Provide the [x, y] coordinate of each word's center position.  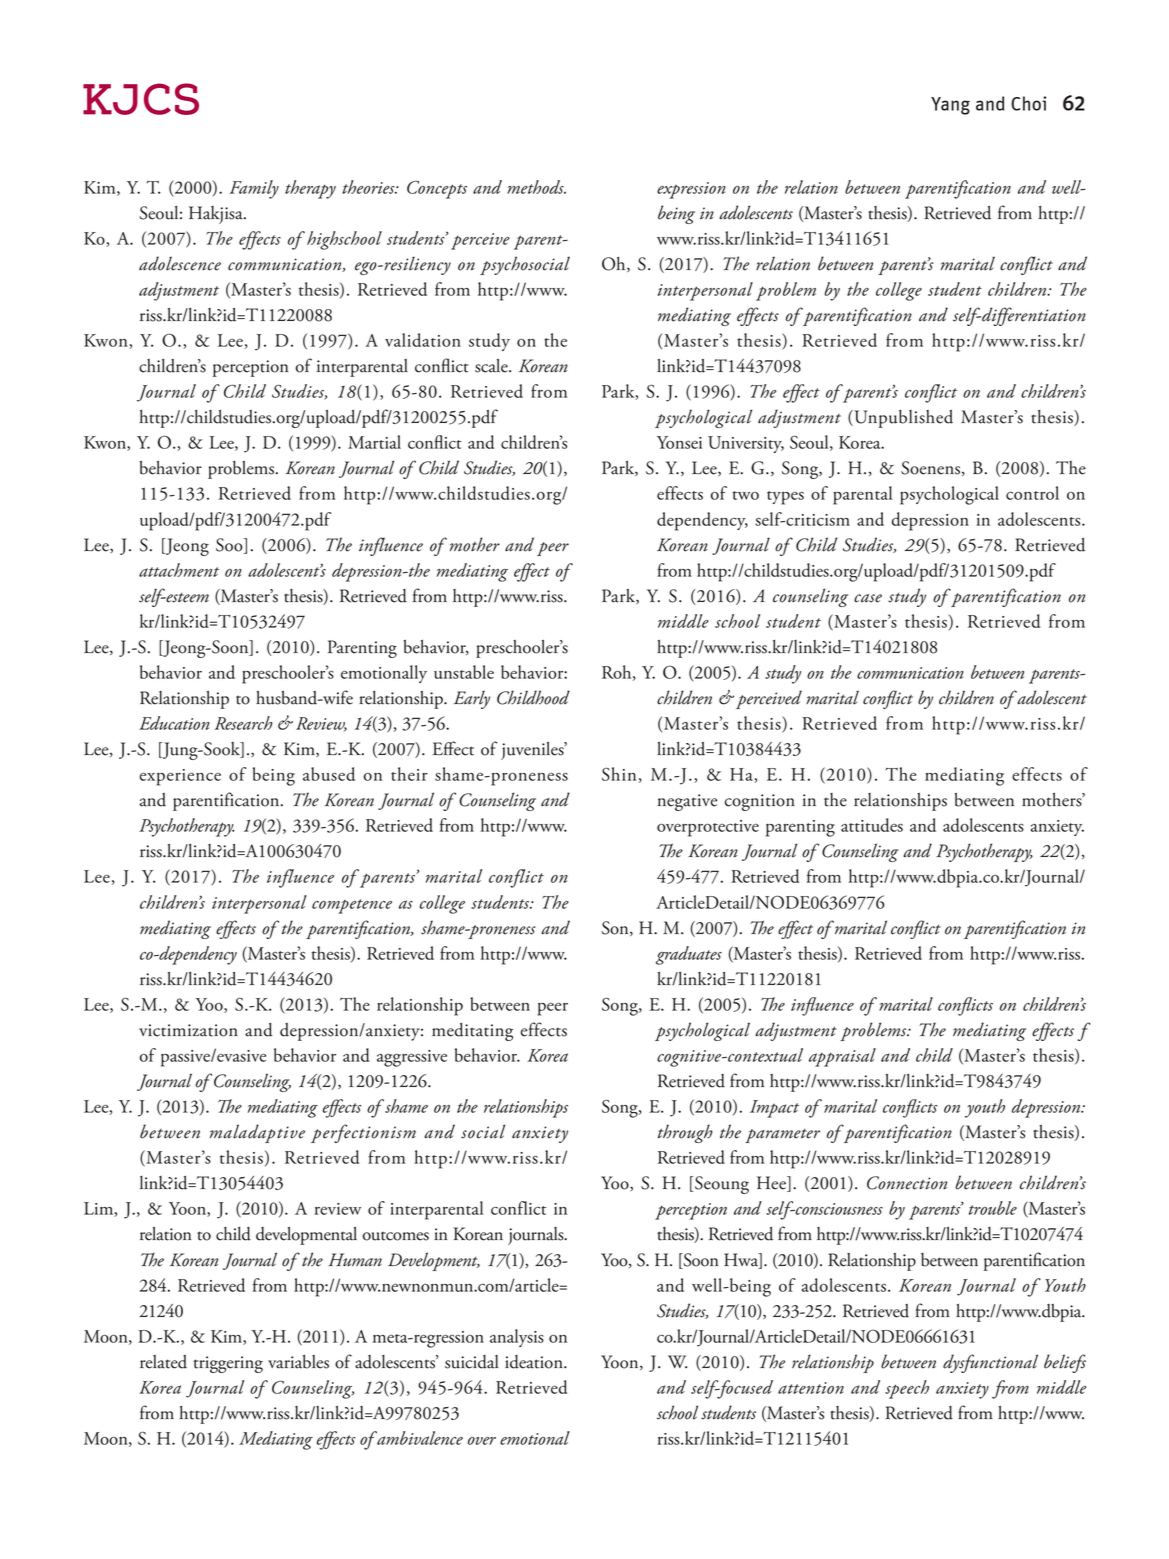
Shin [619, 774]
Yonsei [679, 442]
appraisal [842, 1057]
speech [907, 1389]
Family [254, 189]
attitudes [872, 825]
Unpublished [902, 419]
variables [298, 1362]
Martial [374, 442]
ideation [535, 1362]
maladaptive [257, 1133]
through [685, 1133]
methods [536, 187]
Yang [950, 106]
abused [329, 774]
